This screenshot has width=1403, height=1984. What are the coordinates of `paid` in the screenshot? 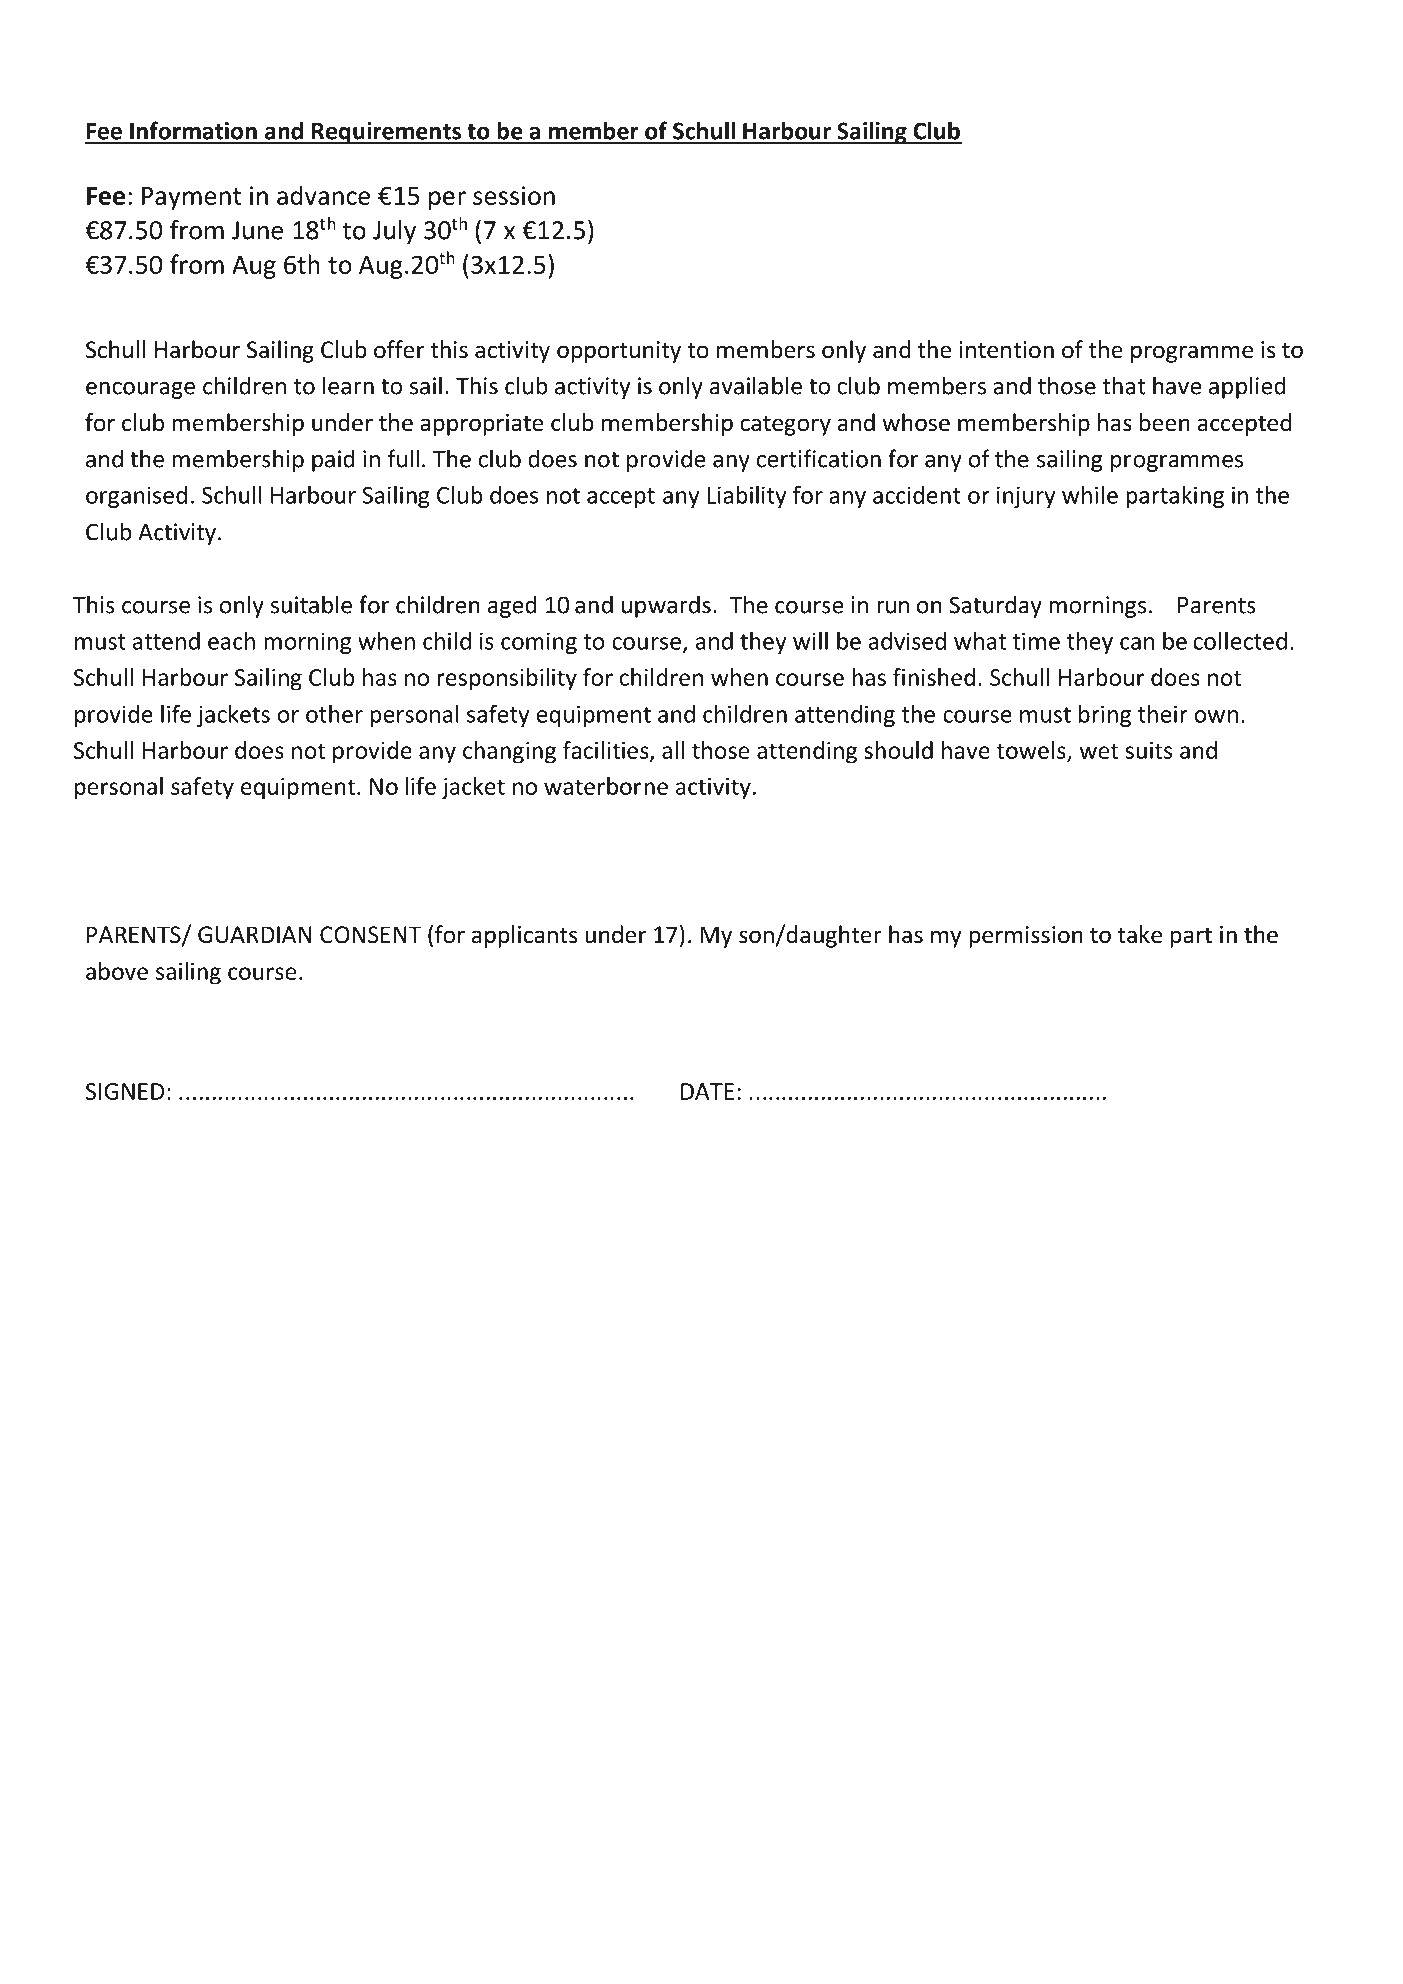 It's located at (333, 460).
